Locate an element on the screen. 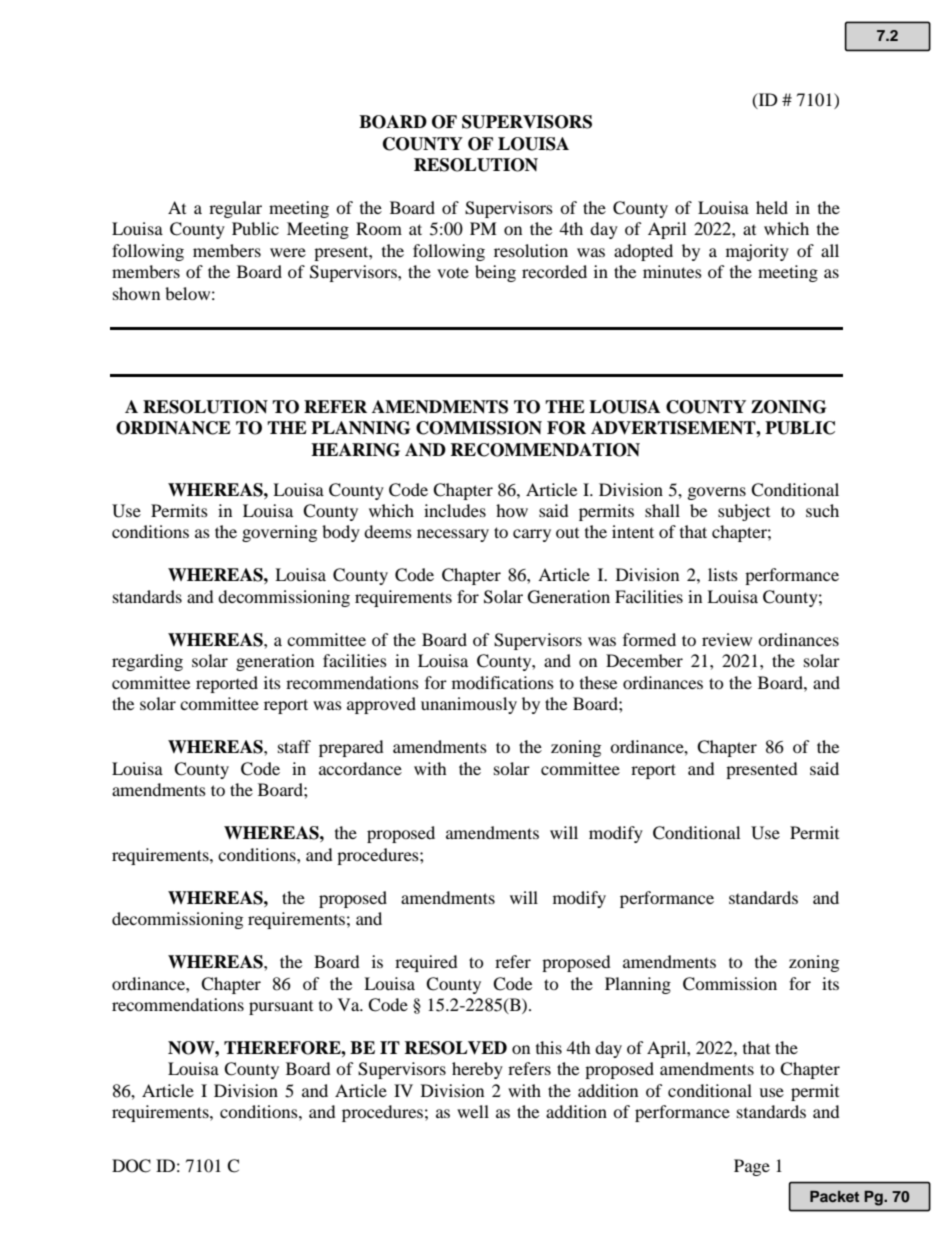  lists is located at coordinates (723, 574).
